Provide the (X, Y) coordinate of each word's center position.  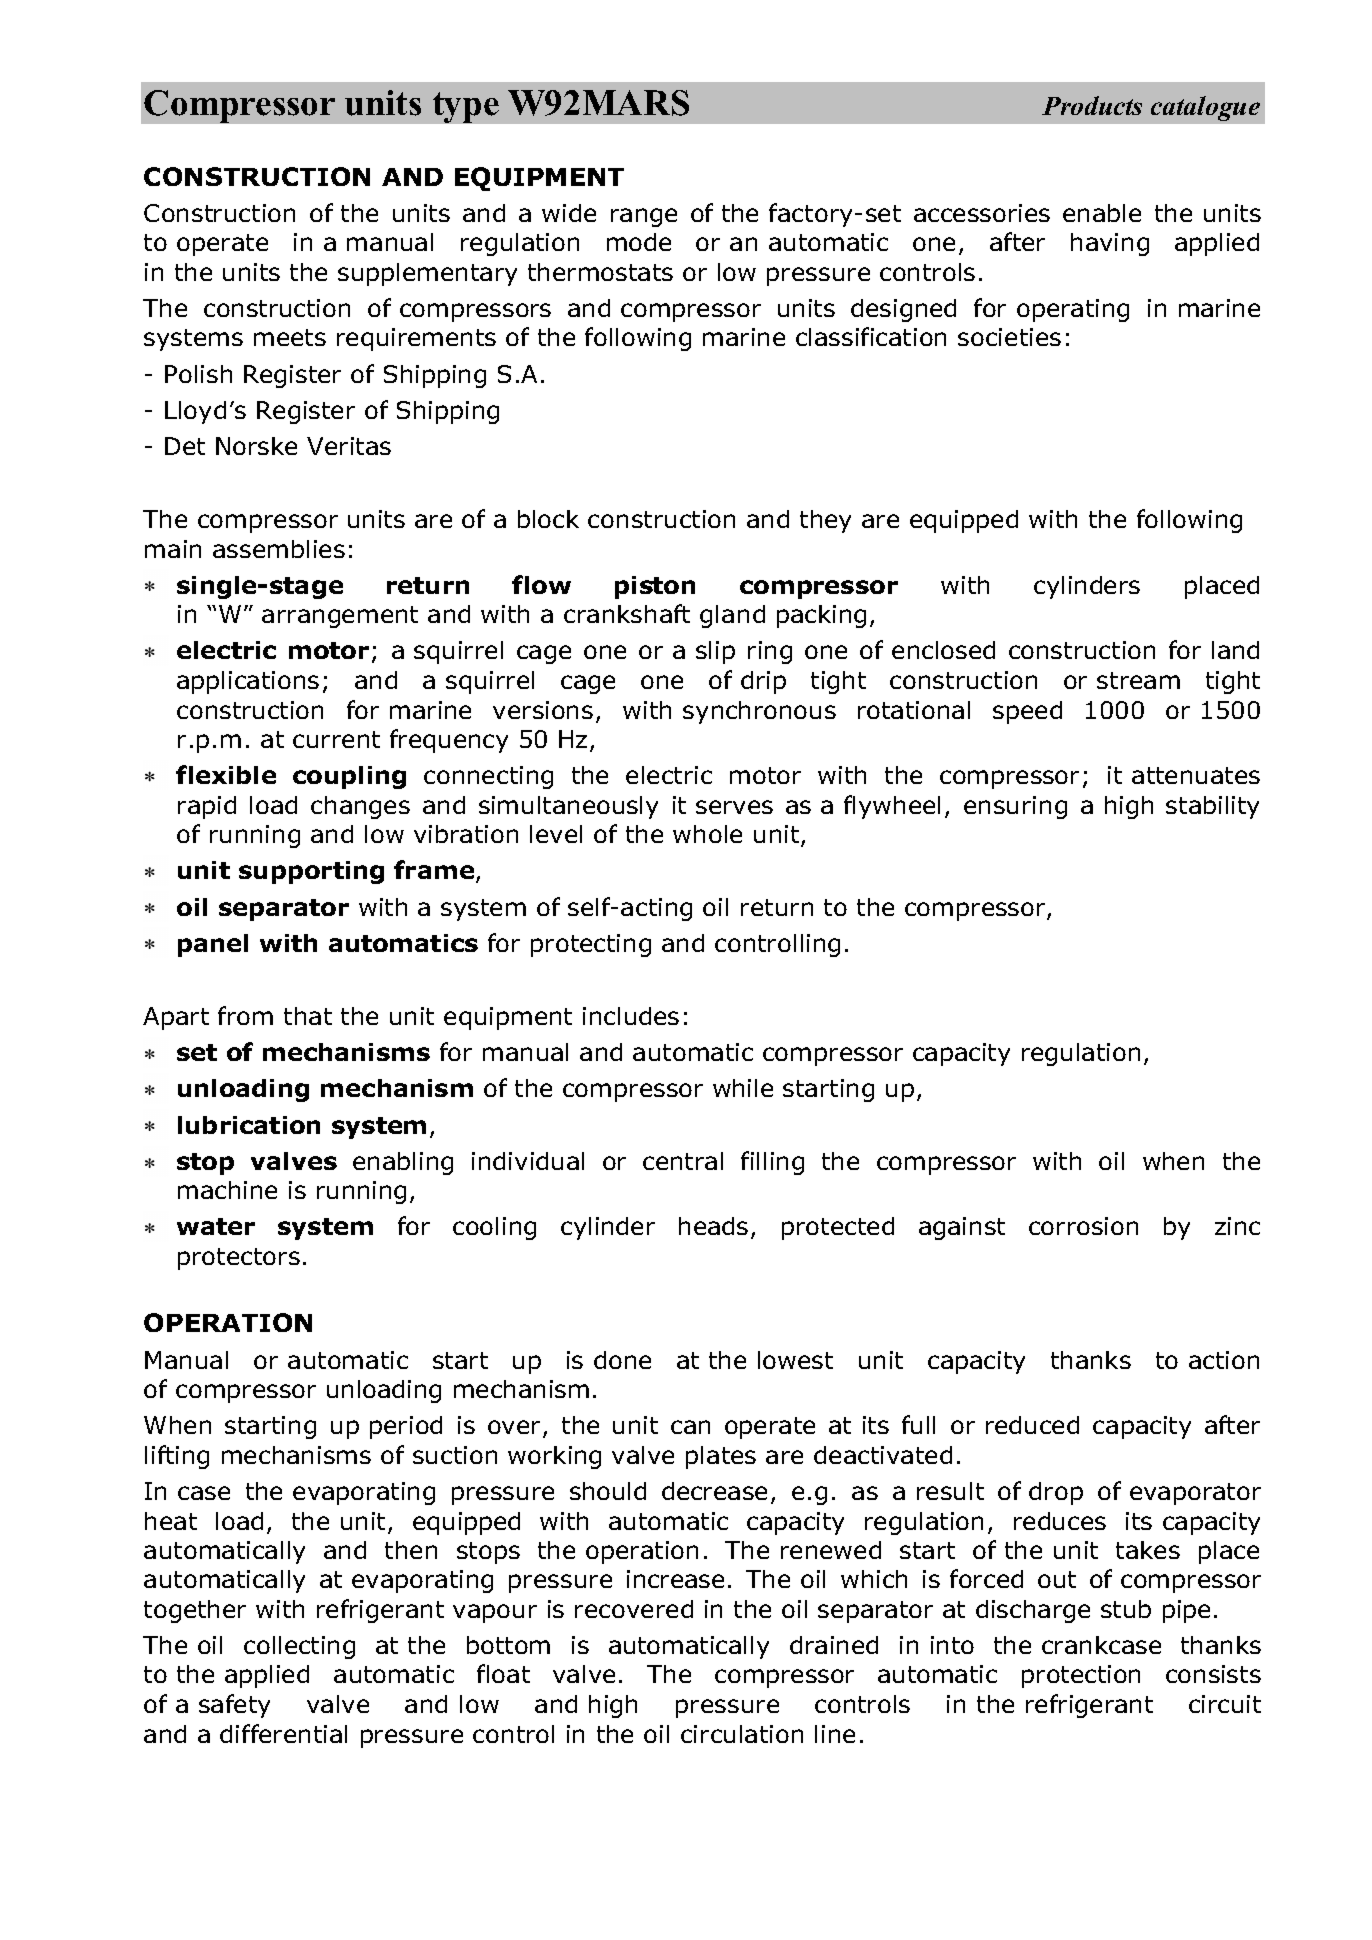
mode (639, 242)
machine (227, 1190)
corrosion (1083, 1226)
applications (248, 682)
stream (1138, 680)
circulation (742, 1734)
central (683, 1161)
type (466, 107)
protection (1081, 1676)
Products (1092, 105)
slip (715, 652)
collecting (299, 1647)
